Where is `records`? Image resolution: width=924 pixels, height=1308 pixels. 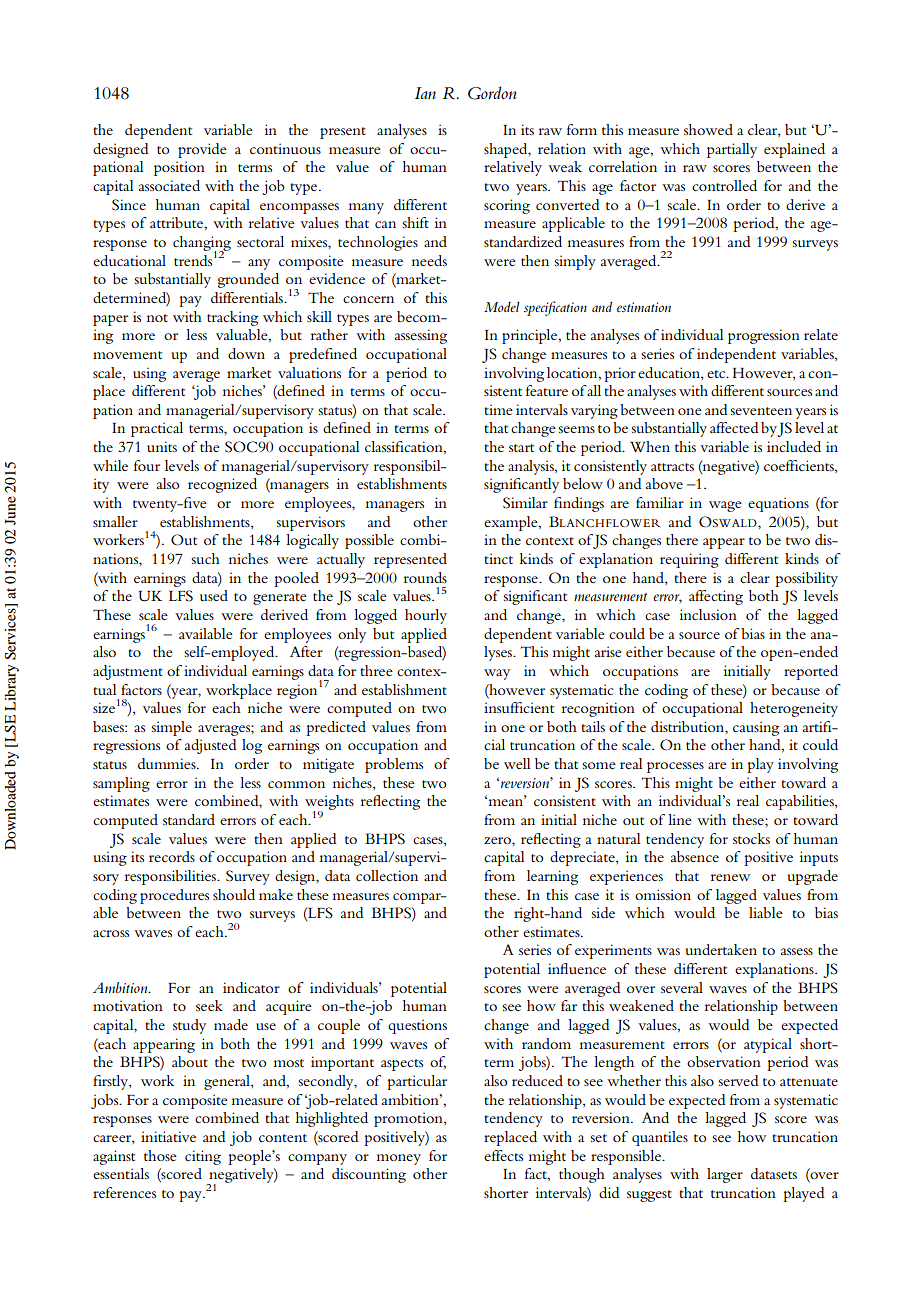
records is located at coordinates (172, 856).
